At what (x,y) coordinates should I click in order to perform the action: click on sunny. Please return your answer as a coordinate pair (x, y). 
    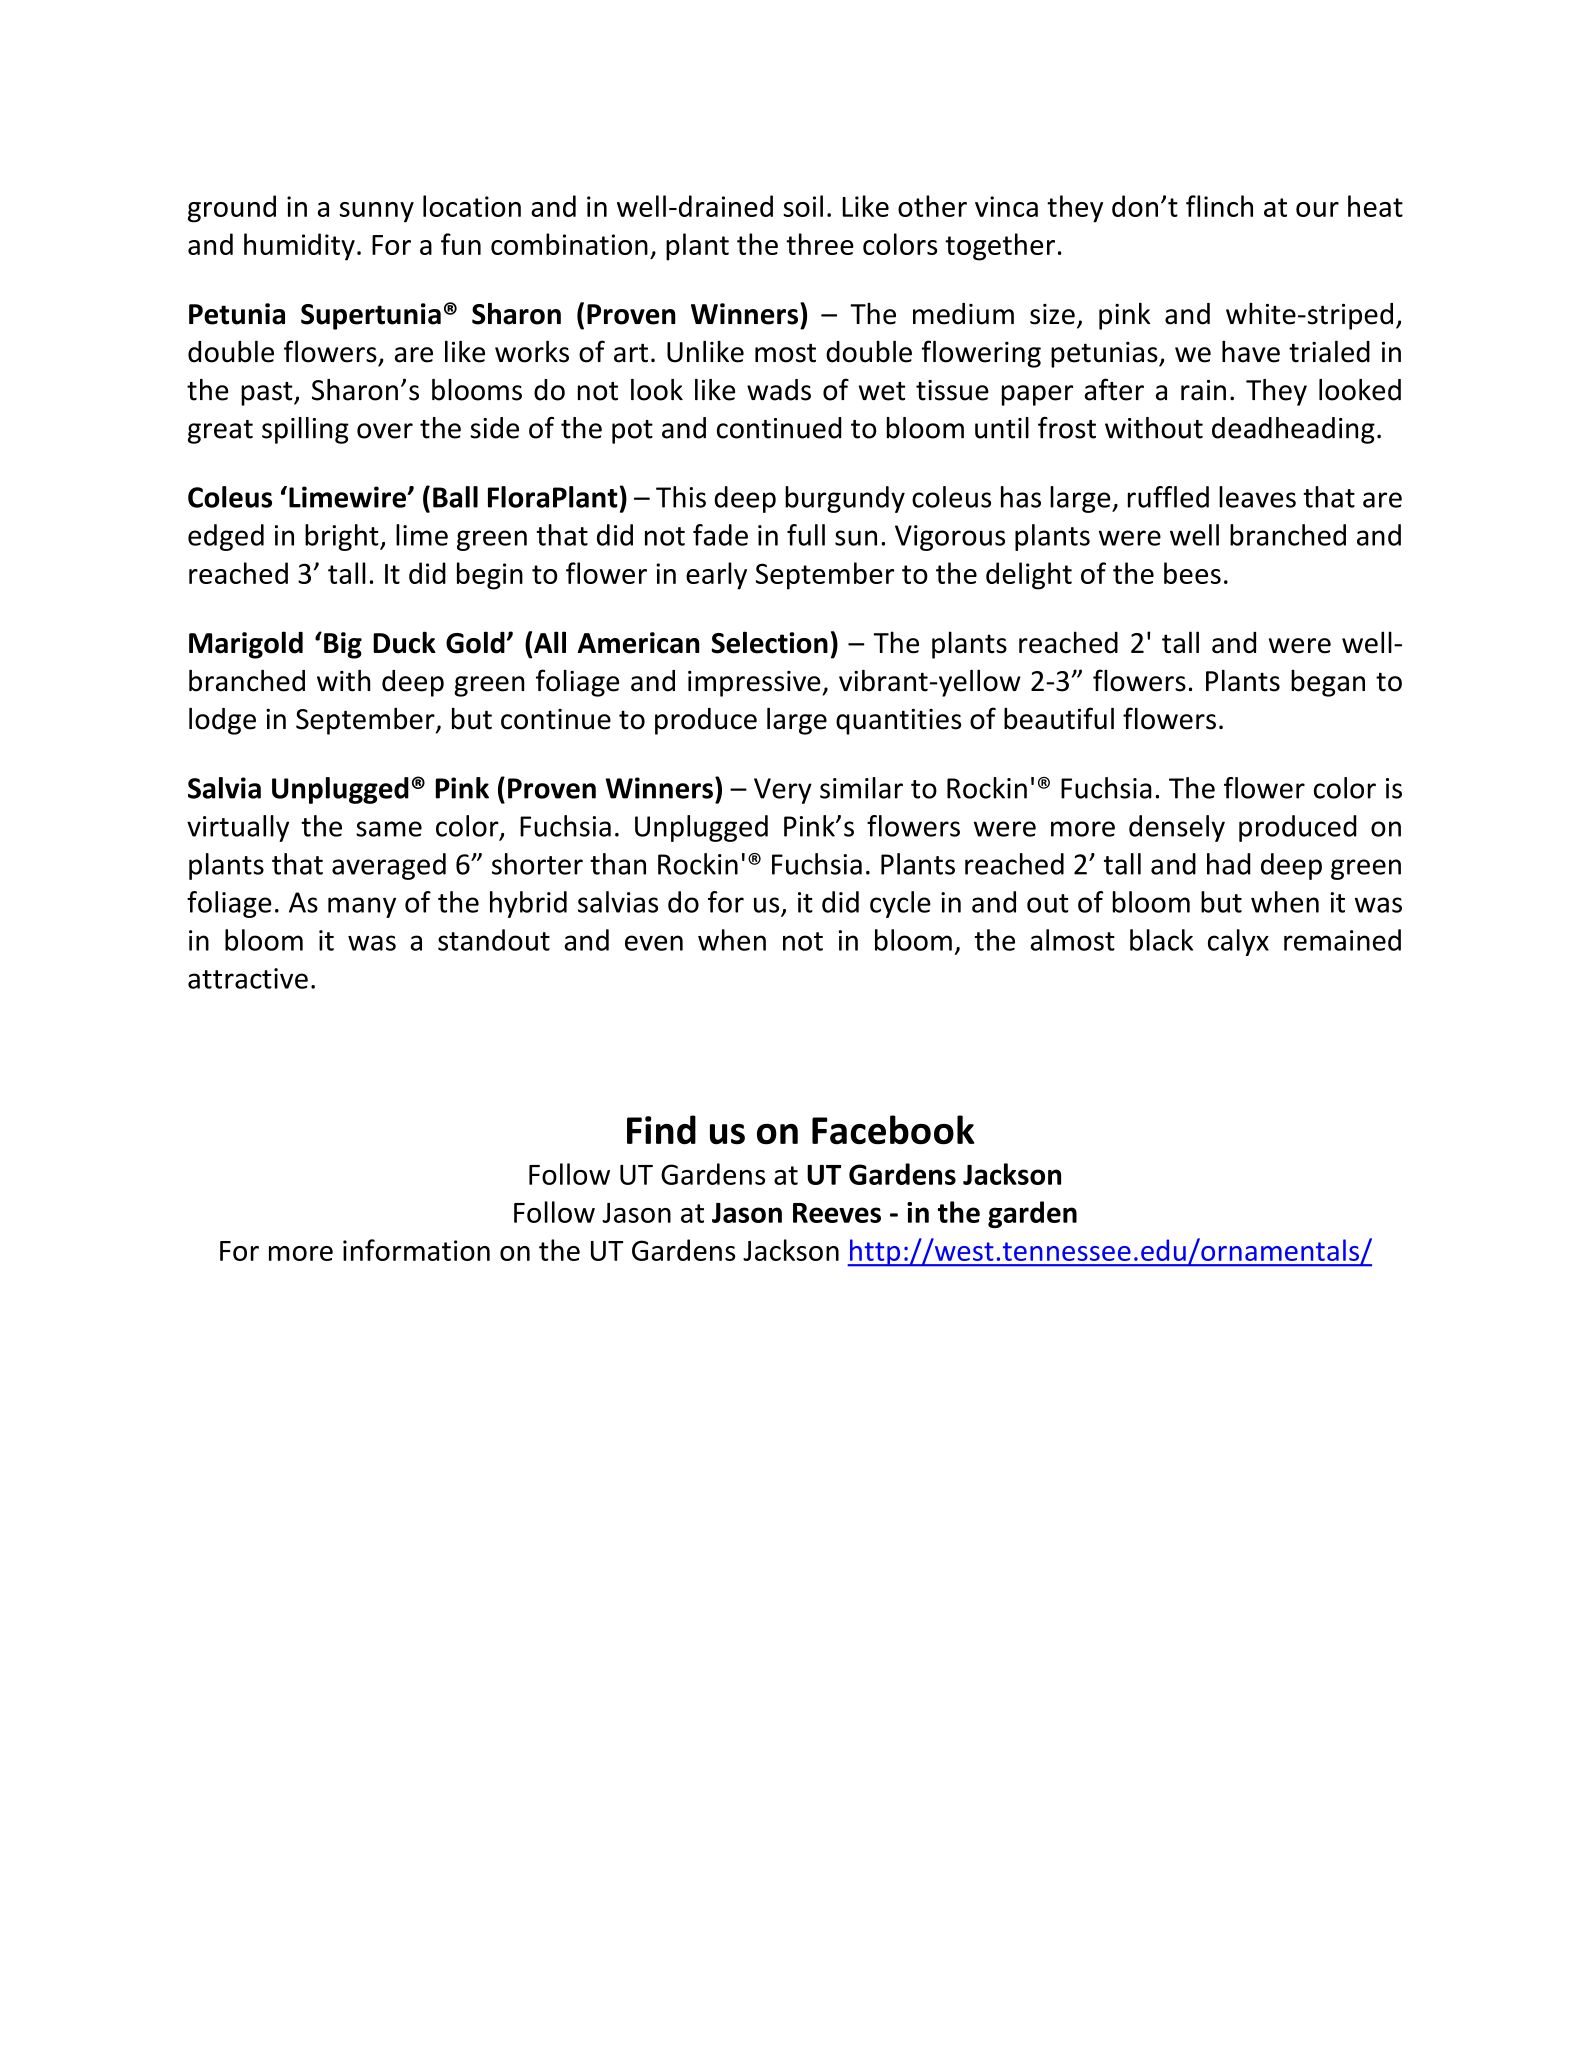
    Looking at the image, I should click on (377, 212).
